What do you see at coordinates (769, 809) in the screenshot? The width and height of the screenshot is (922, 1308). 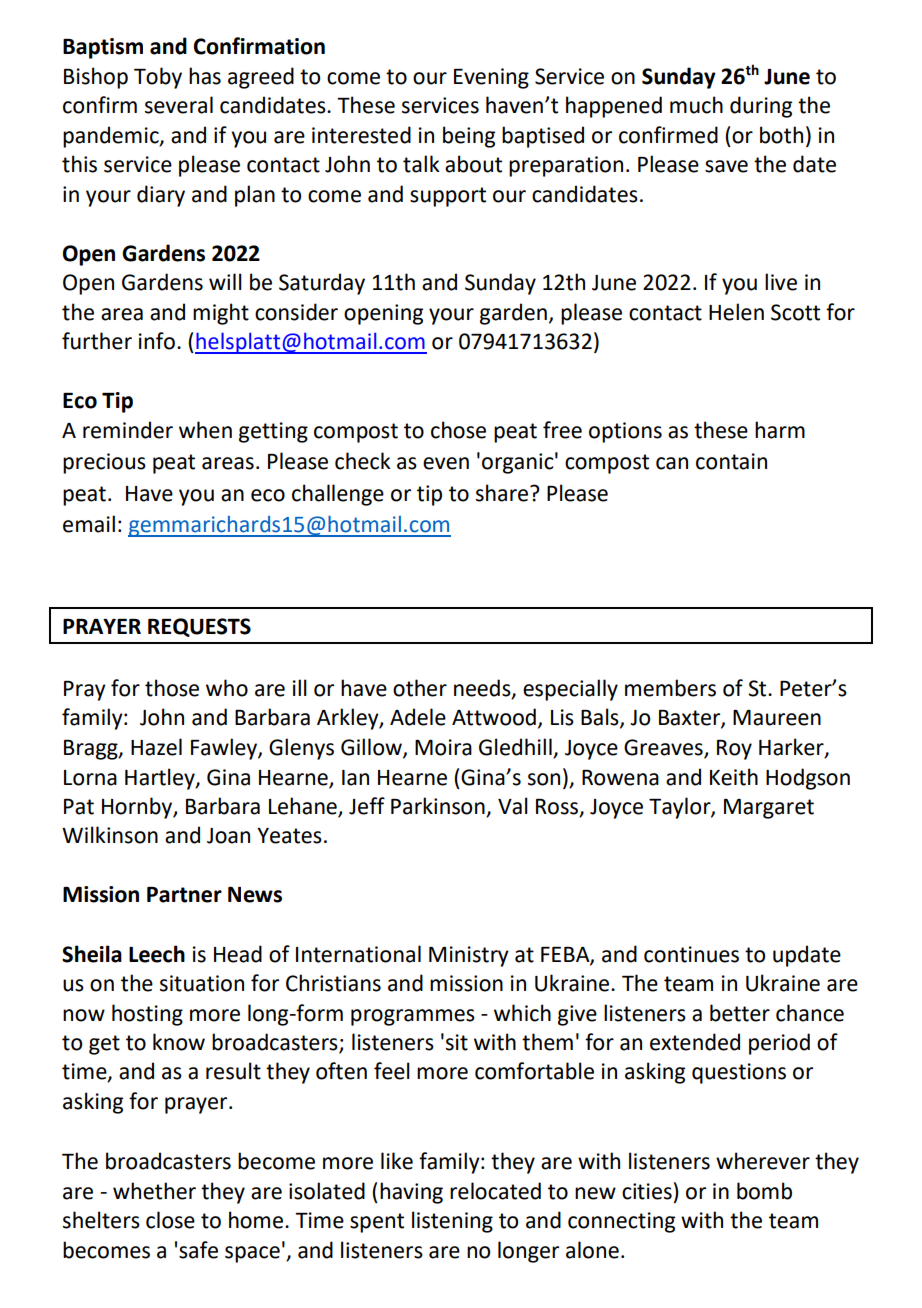 I see `Margaret` at bounding box center [769, 809].
